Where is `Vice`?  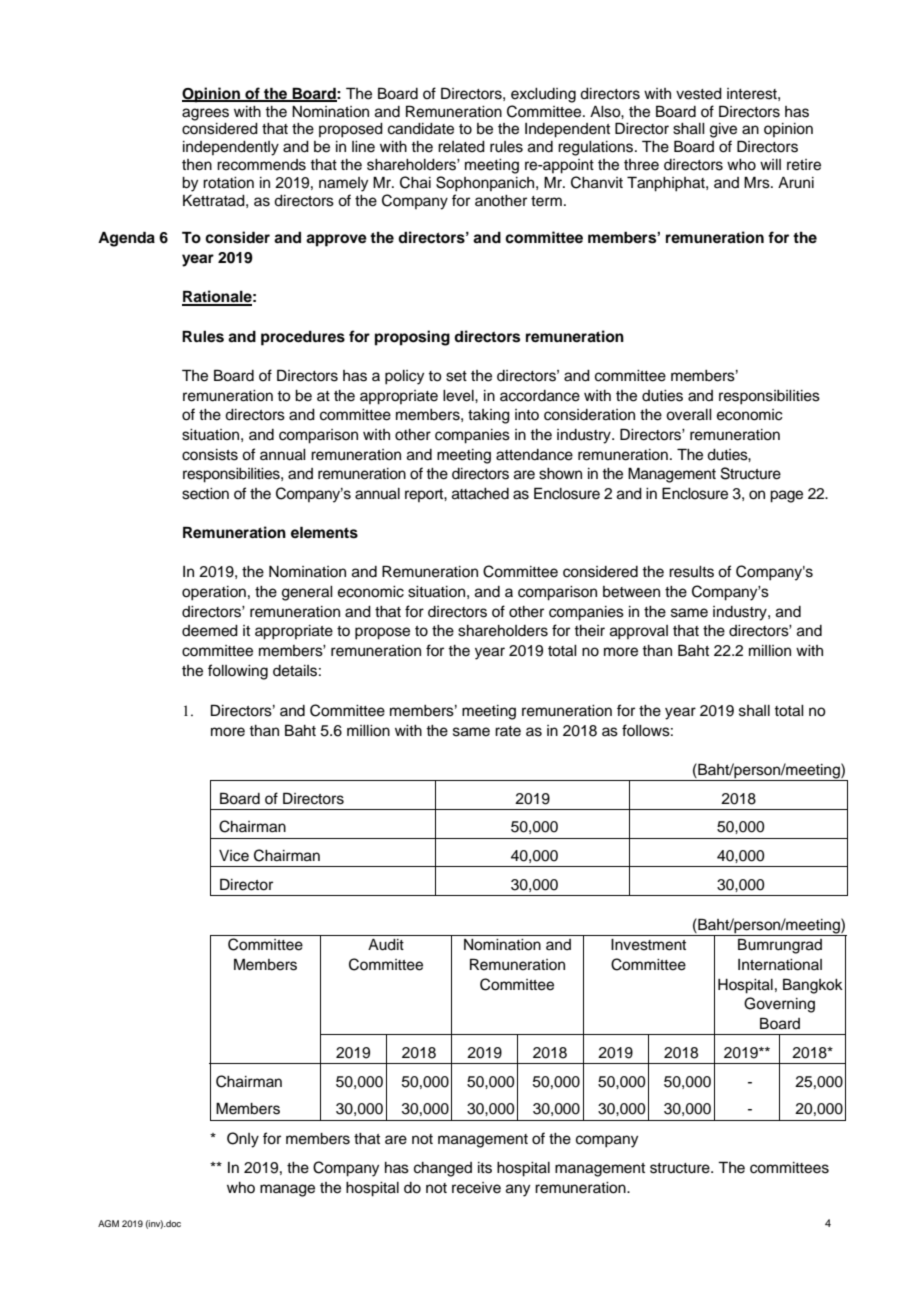
Vice is located at coordinates (234, 856).
